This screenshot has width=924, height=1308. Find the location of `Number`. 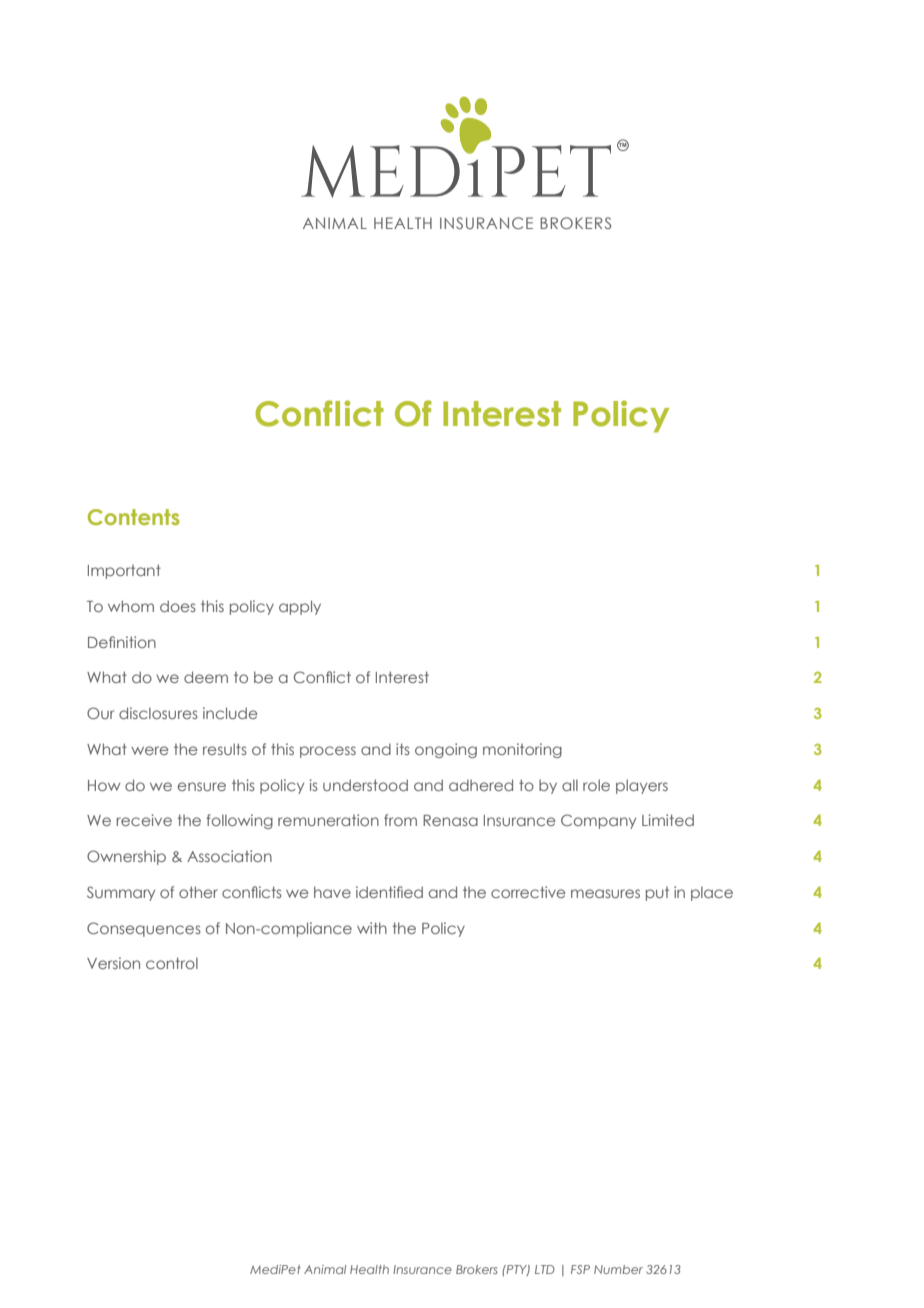

Number is located at coordinates (618, 1269).
